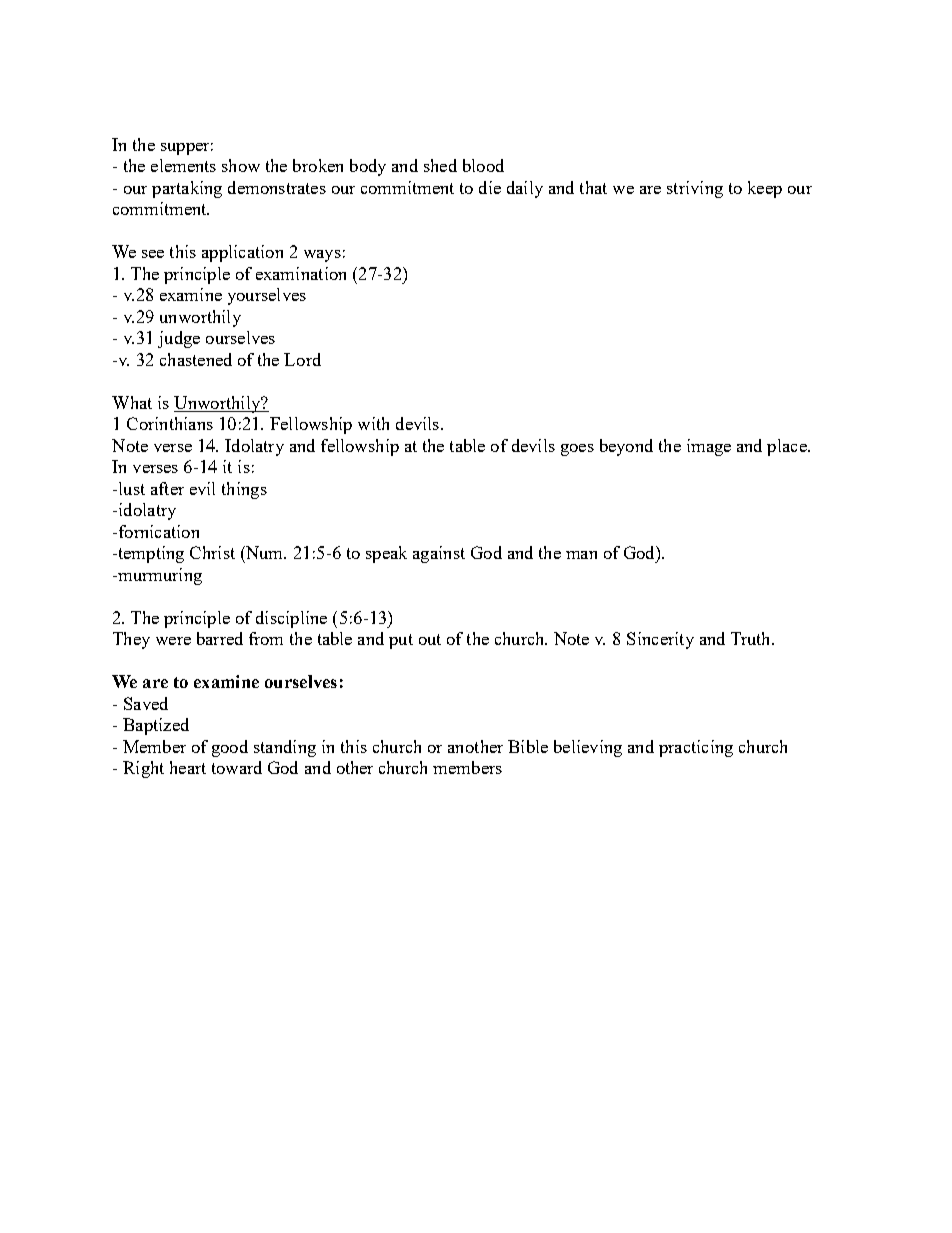  Describe the element at coordinates (196, 359) in the page. I see `chastened` at that location.
